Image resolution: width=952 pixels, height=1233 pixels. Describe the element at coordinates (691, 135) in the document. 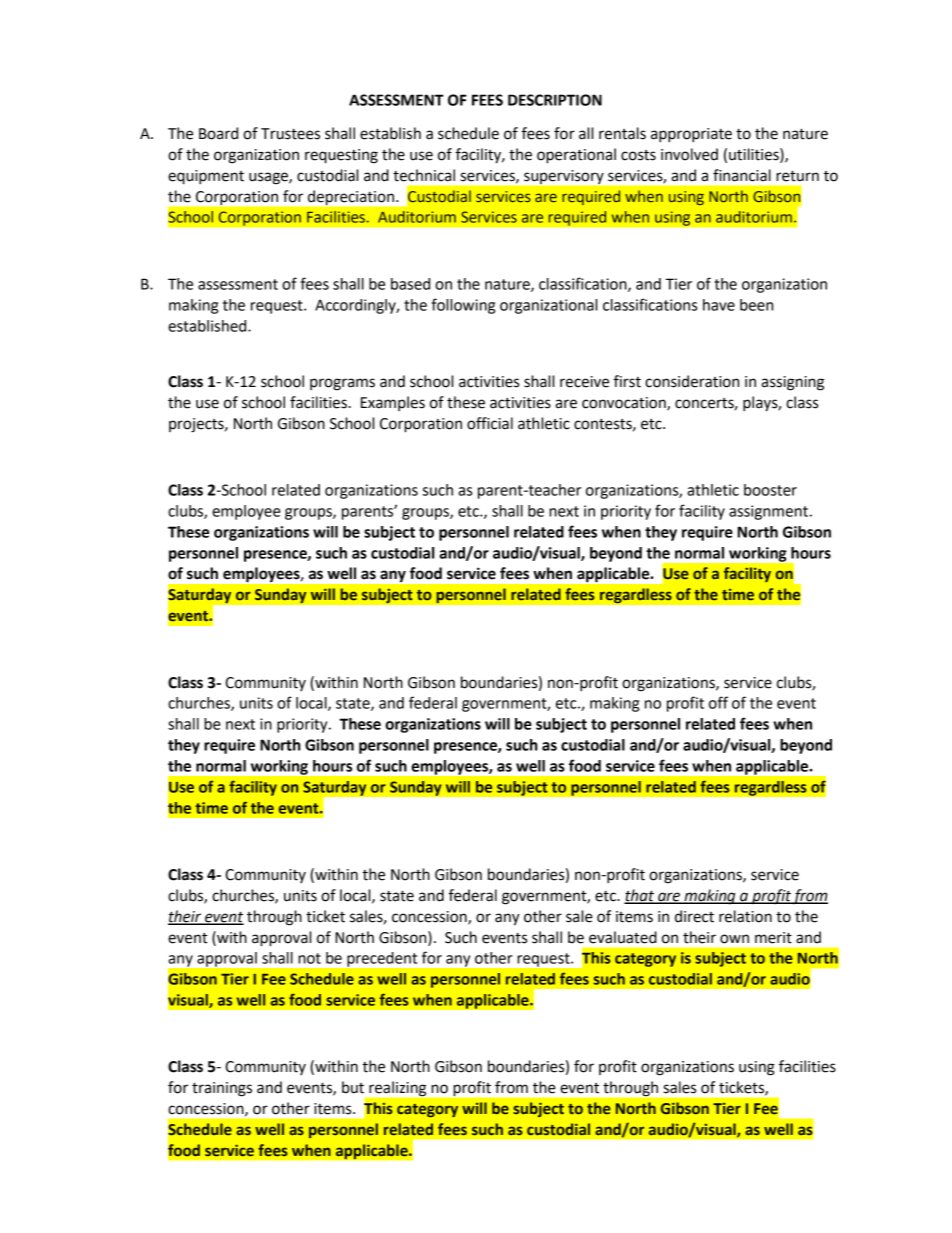

I see `appropriate` at that location.
